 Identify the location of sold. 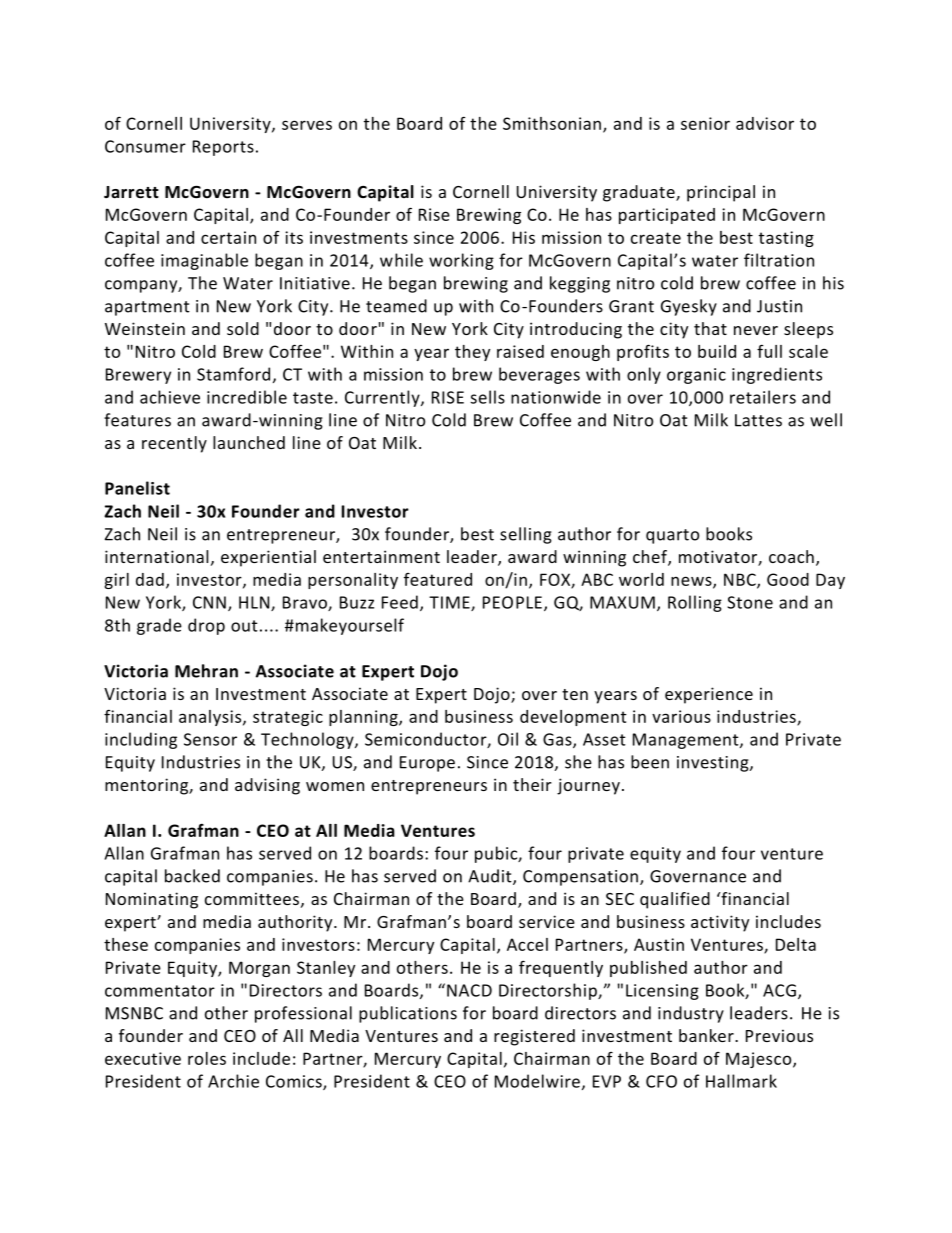
(243, 328).
